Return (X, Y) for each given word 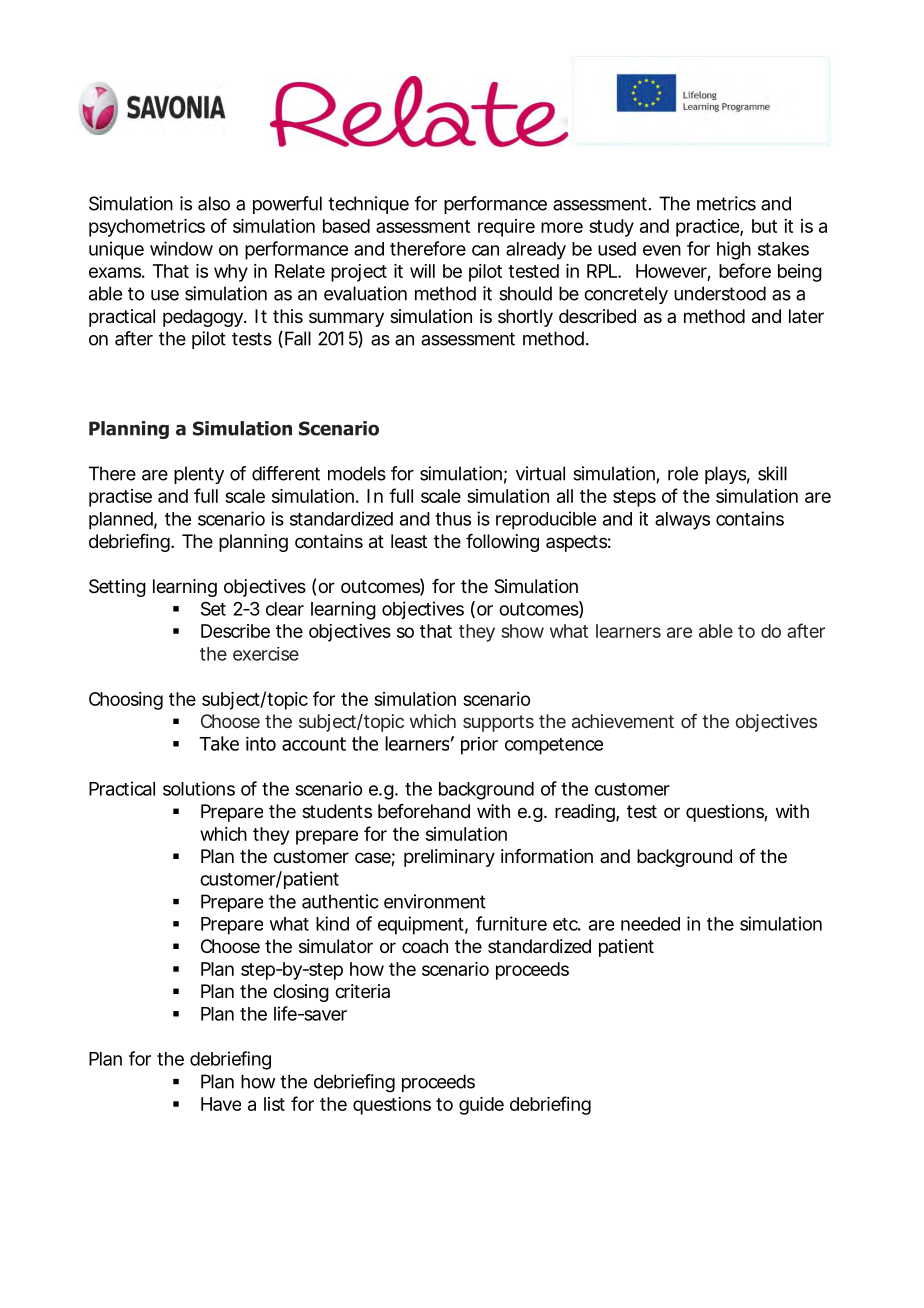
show (522, 631)
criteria (362, 991)
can (485, 250)
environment (435, 901)
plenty (199, 475)
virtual (540, 473)
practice (707, 228)
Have (221, 1104)
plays (725, 475)
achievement (623, 721)
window (181, 248)
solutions (199, 788)
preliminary (449, 858)
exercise (266, 654)
